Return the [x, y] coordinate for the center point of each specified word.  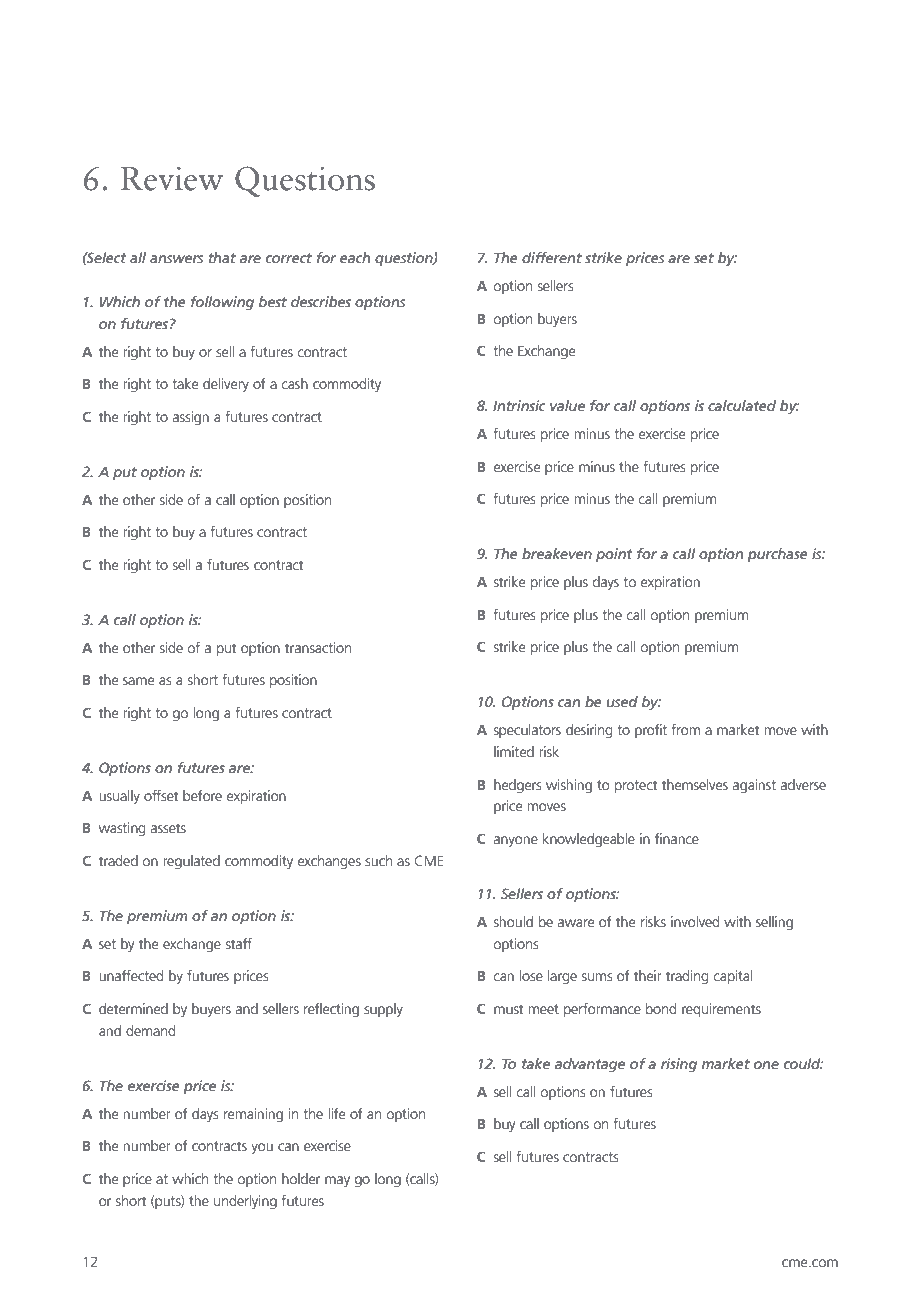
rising [679, 1065]
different [552, 257]
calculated [742, 405]
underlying [245, 1202]
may [337, 1181]
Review [172, 179]
